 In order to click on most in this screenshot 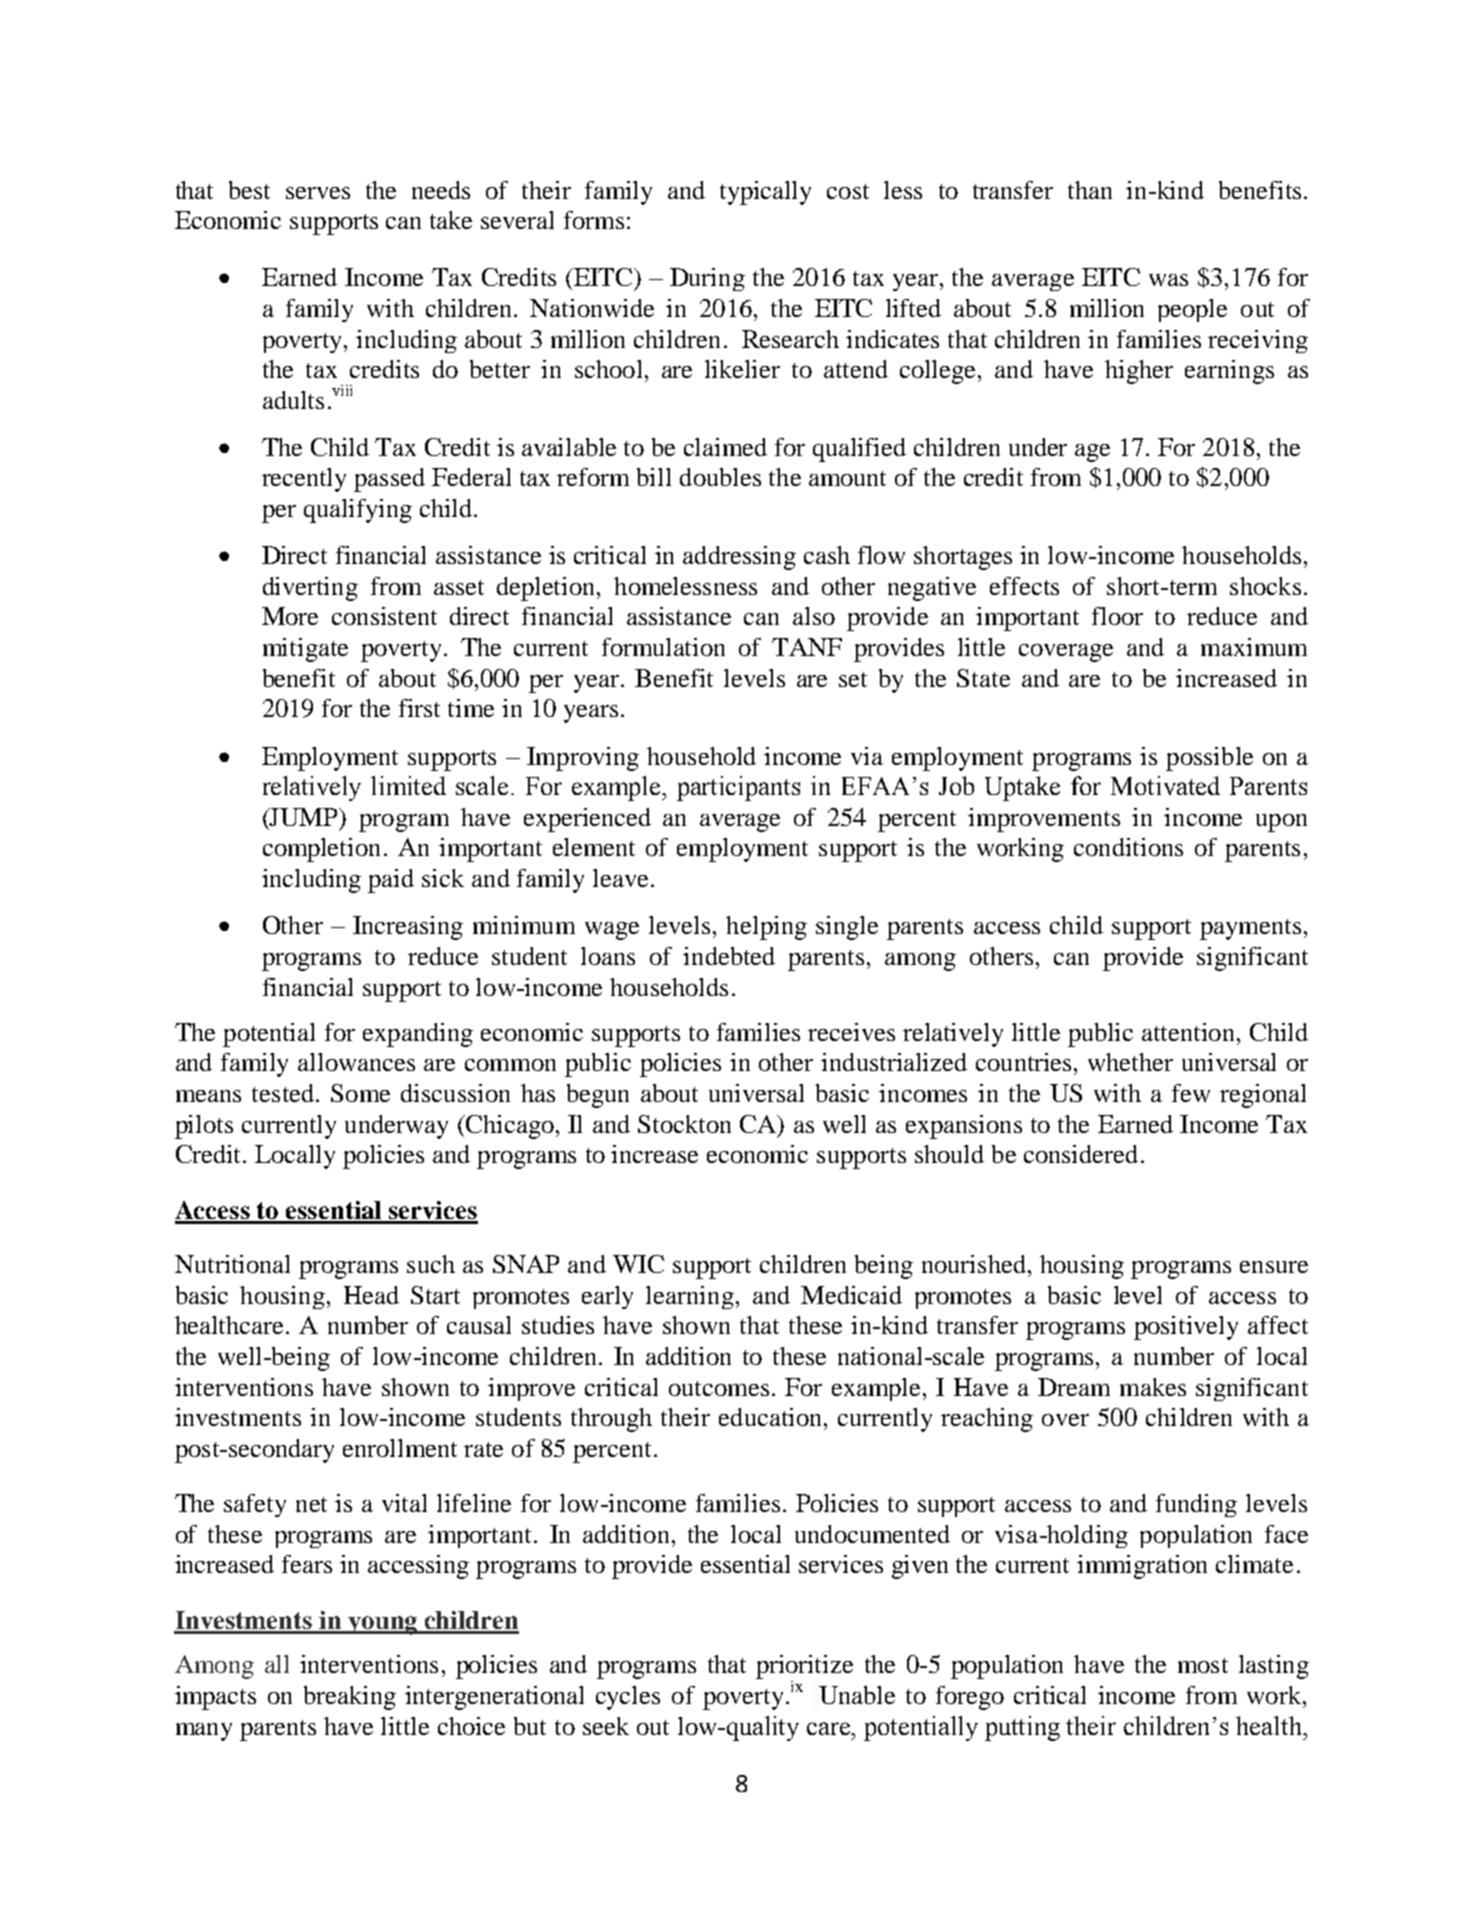, I will do `click(1203, 1665)`.
